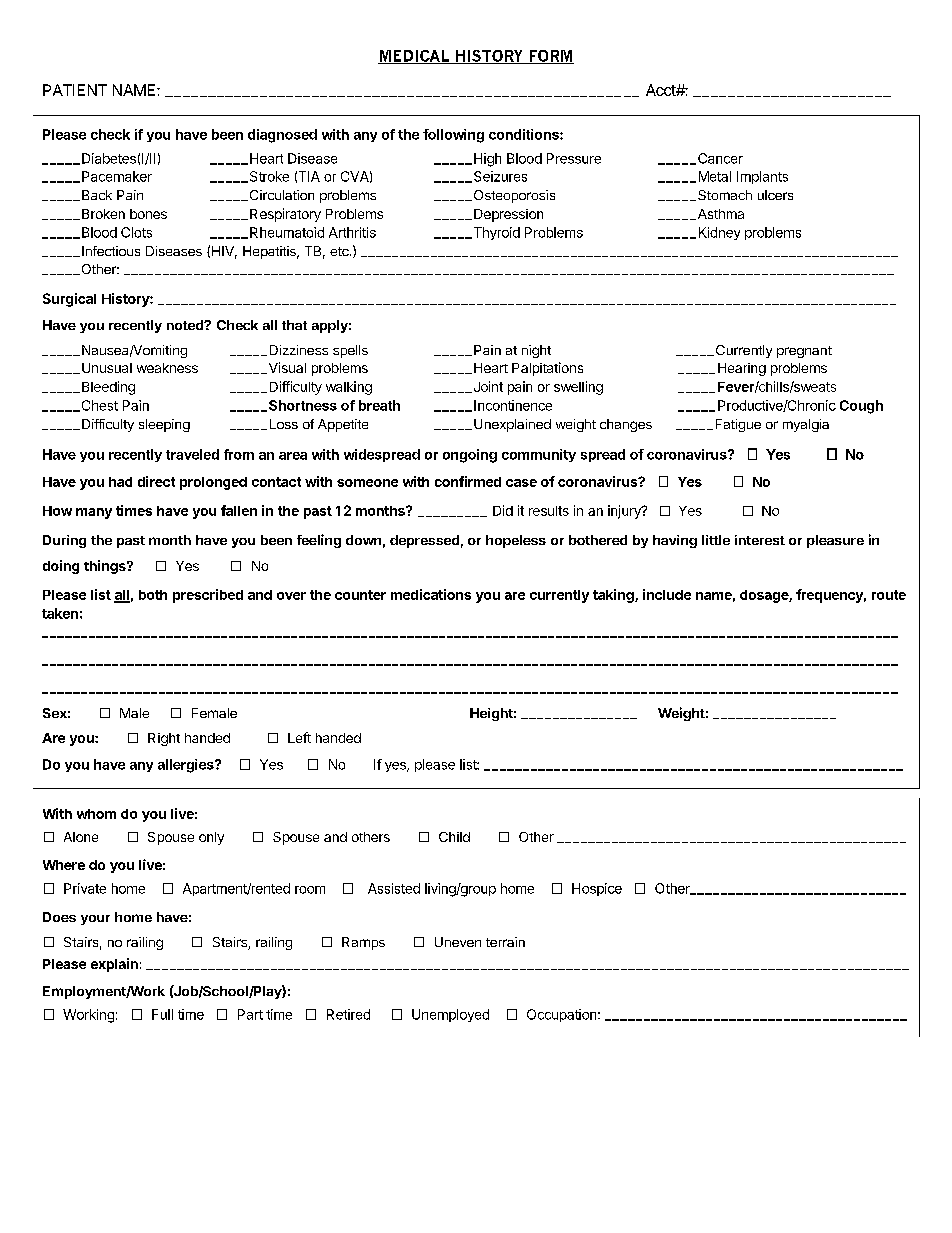 This screenshot has width=952, height=1233. What do you see at coordinates (450, 1015) in the screenshot?
I see `Unemployed` at bounding box center [450, 1015].
